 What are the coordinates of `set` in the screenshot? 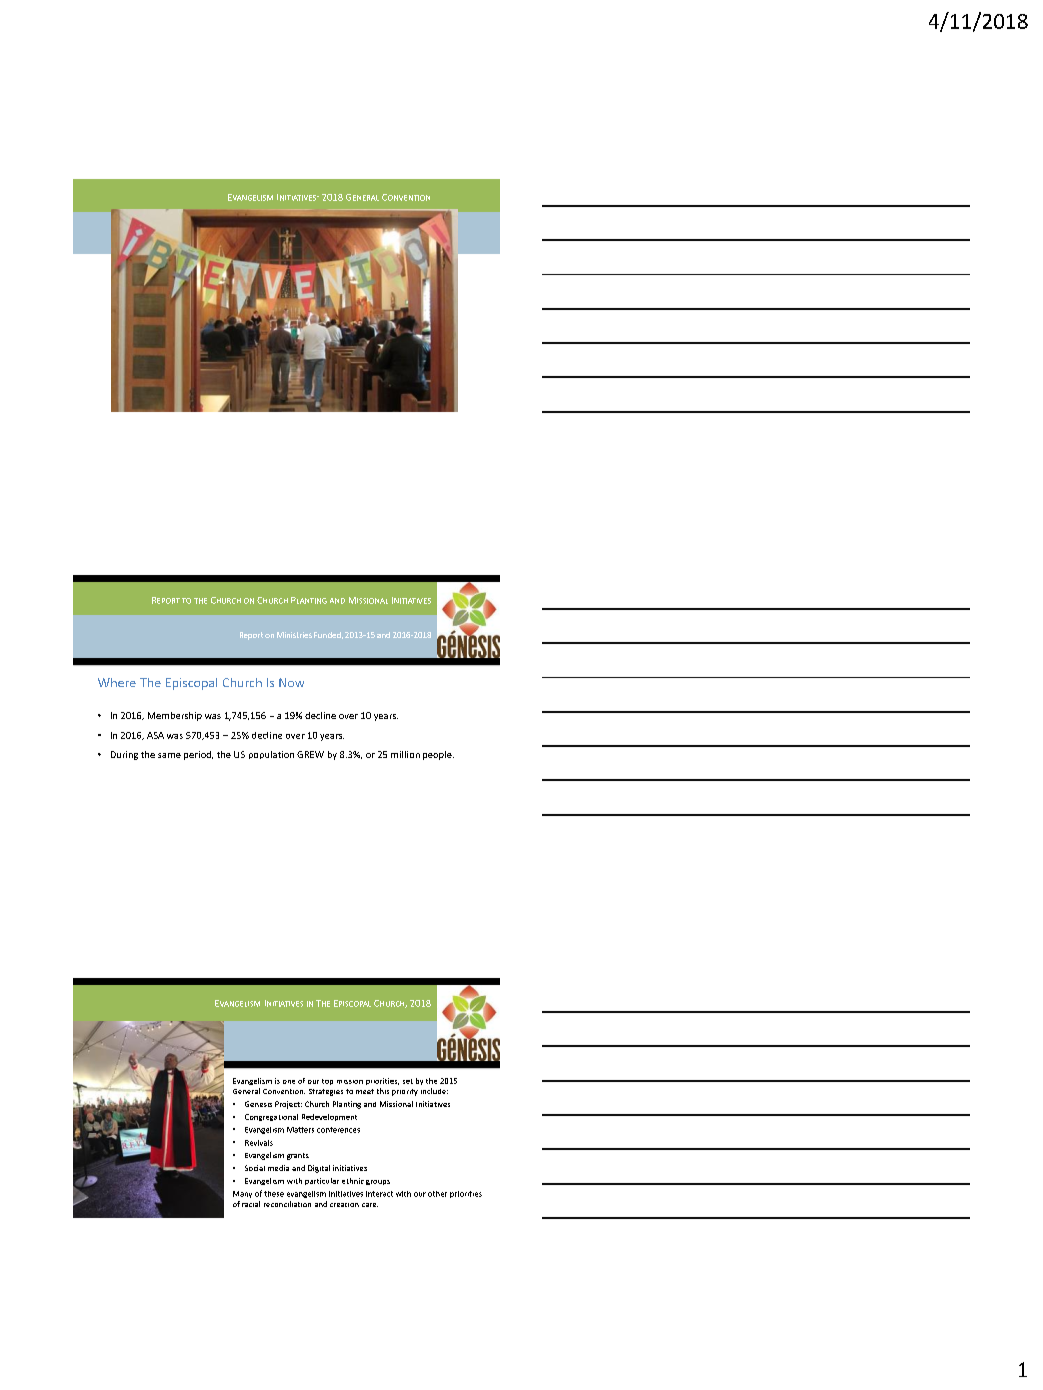 It's located at (408, 1081).
